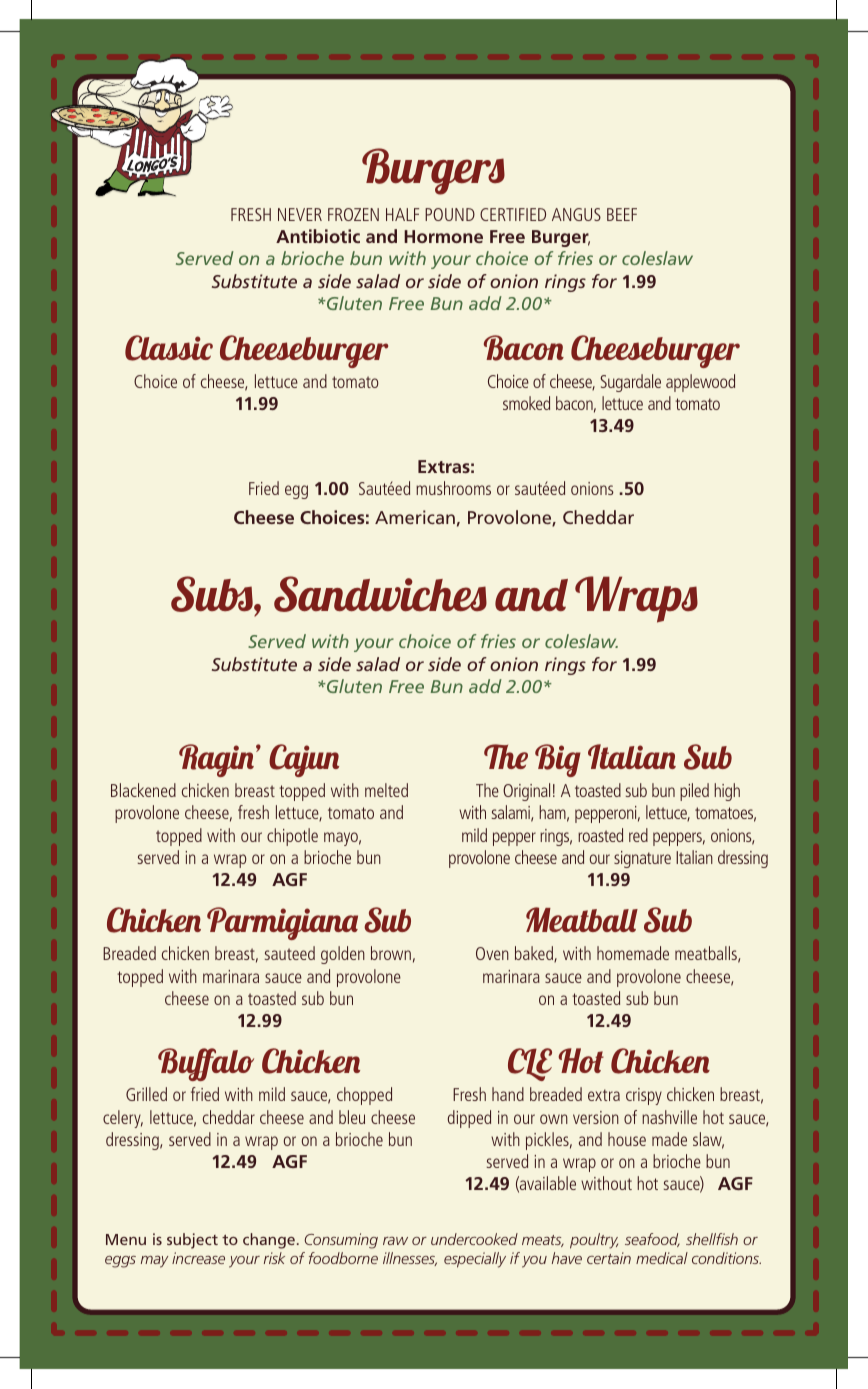  I want to click on subject, so click(192, 1241).
